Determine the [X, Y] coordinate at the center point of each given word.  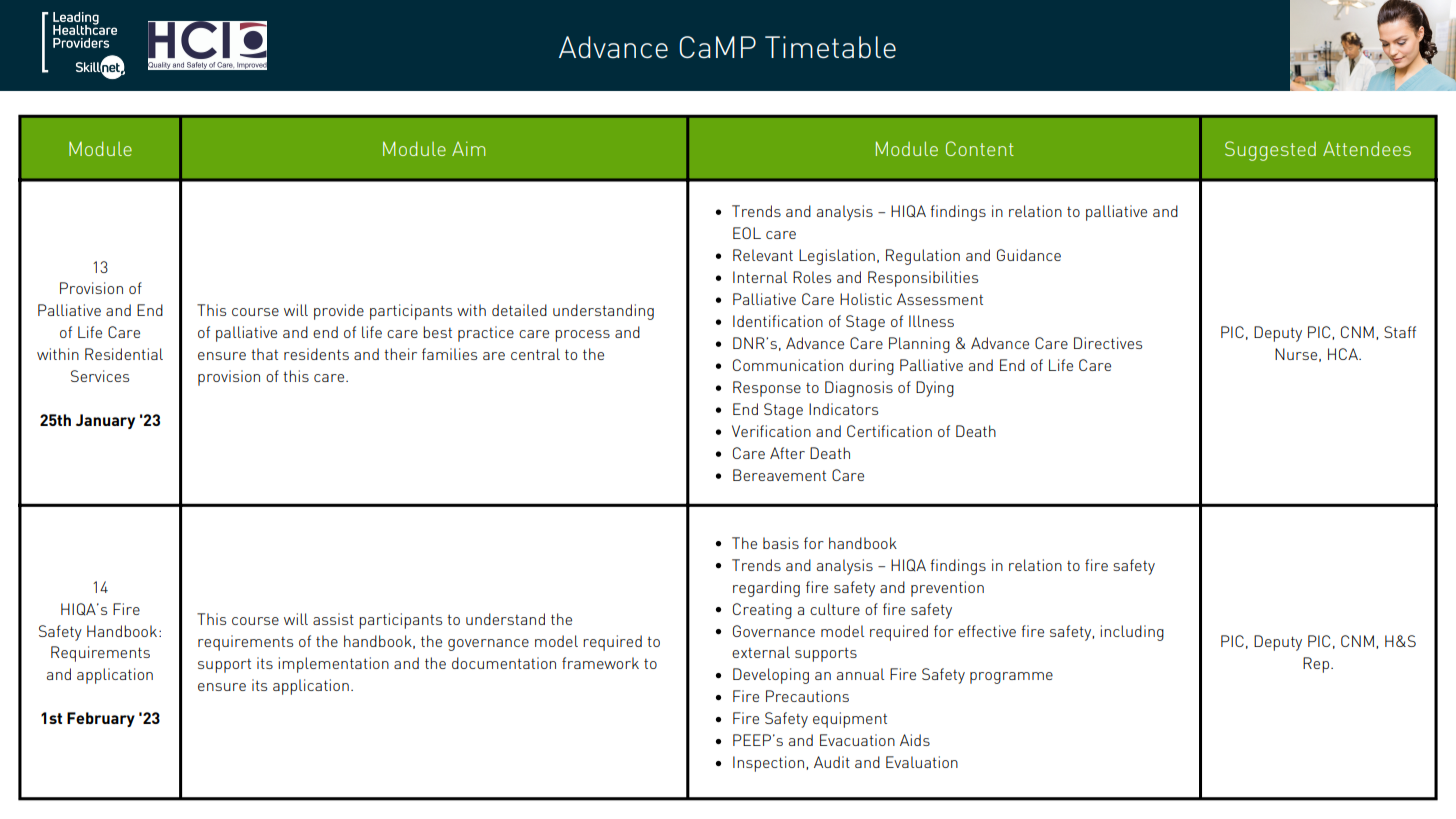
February [101, 719]
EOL [747, 233]
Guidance [1029, 255]
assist [333, 619]
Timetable [830, 47]
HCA [1344, 354]
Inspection [768, 764]
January [105, 421]
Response [767, 389]
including [1132, 633]
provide [339, 312]
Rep [1316, 665]
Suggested [1270, 151]
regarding [766, 589]
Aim [468, 148]
